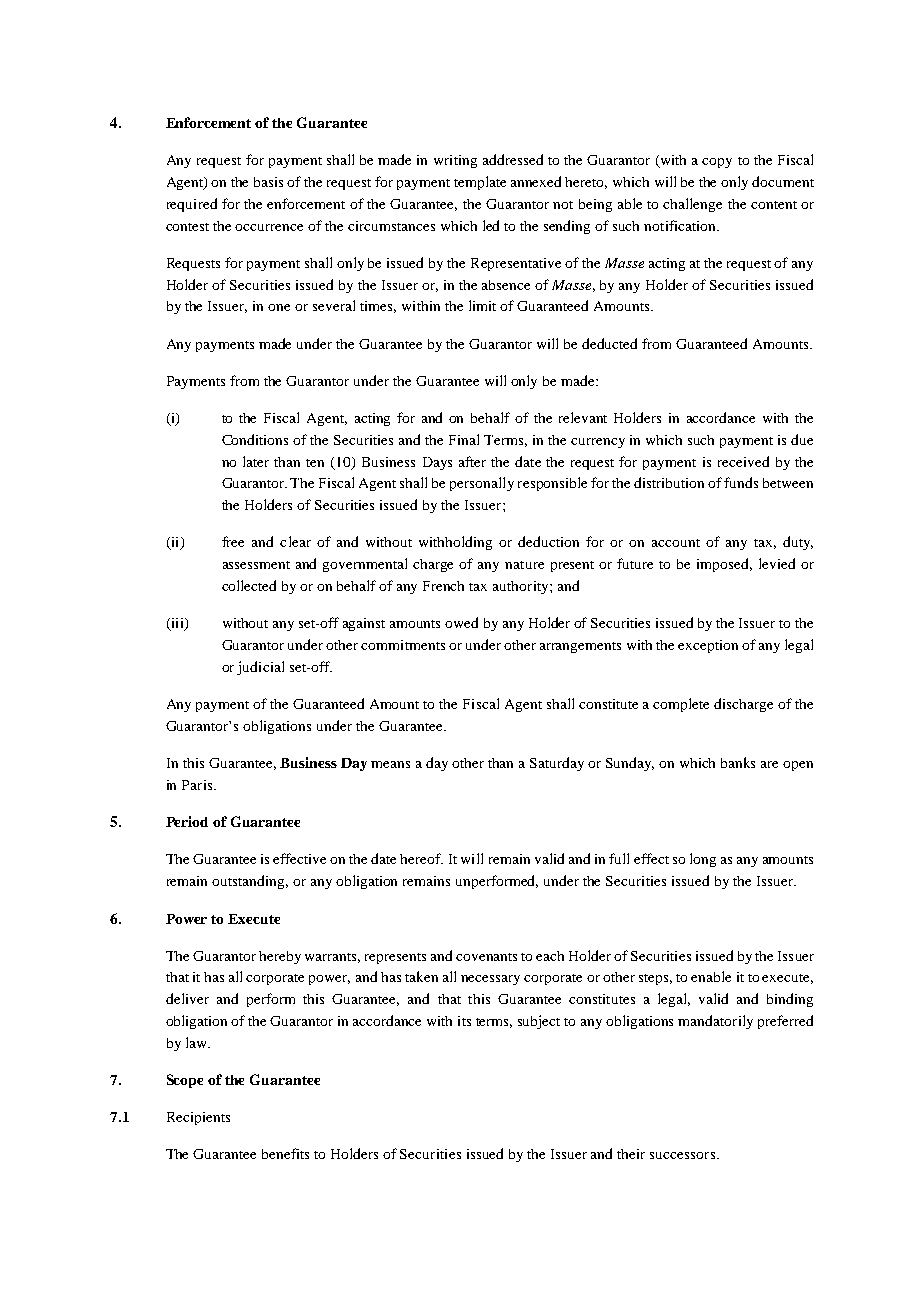 This image has height=1308, width=924. Describe the element at coordinates (486, 957) in the image. I see `covenants` at that location.
